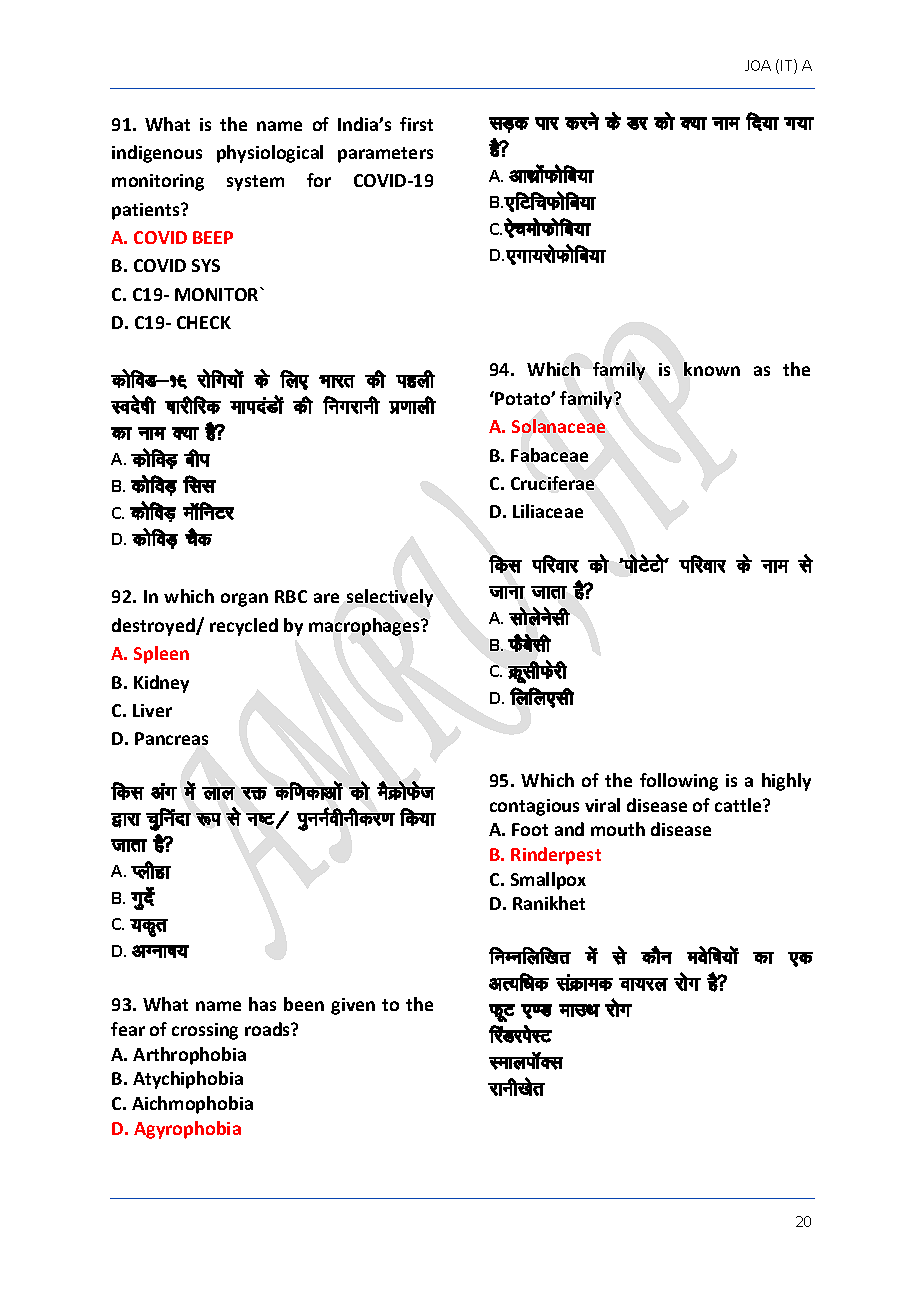 The width and height of the screenshot is (924, 1308). Describe the element at coordinates (416, 124) in the screenshot. I see `first` at that location.
